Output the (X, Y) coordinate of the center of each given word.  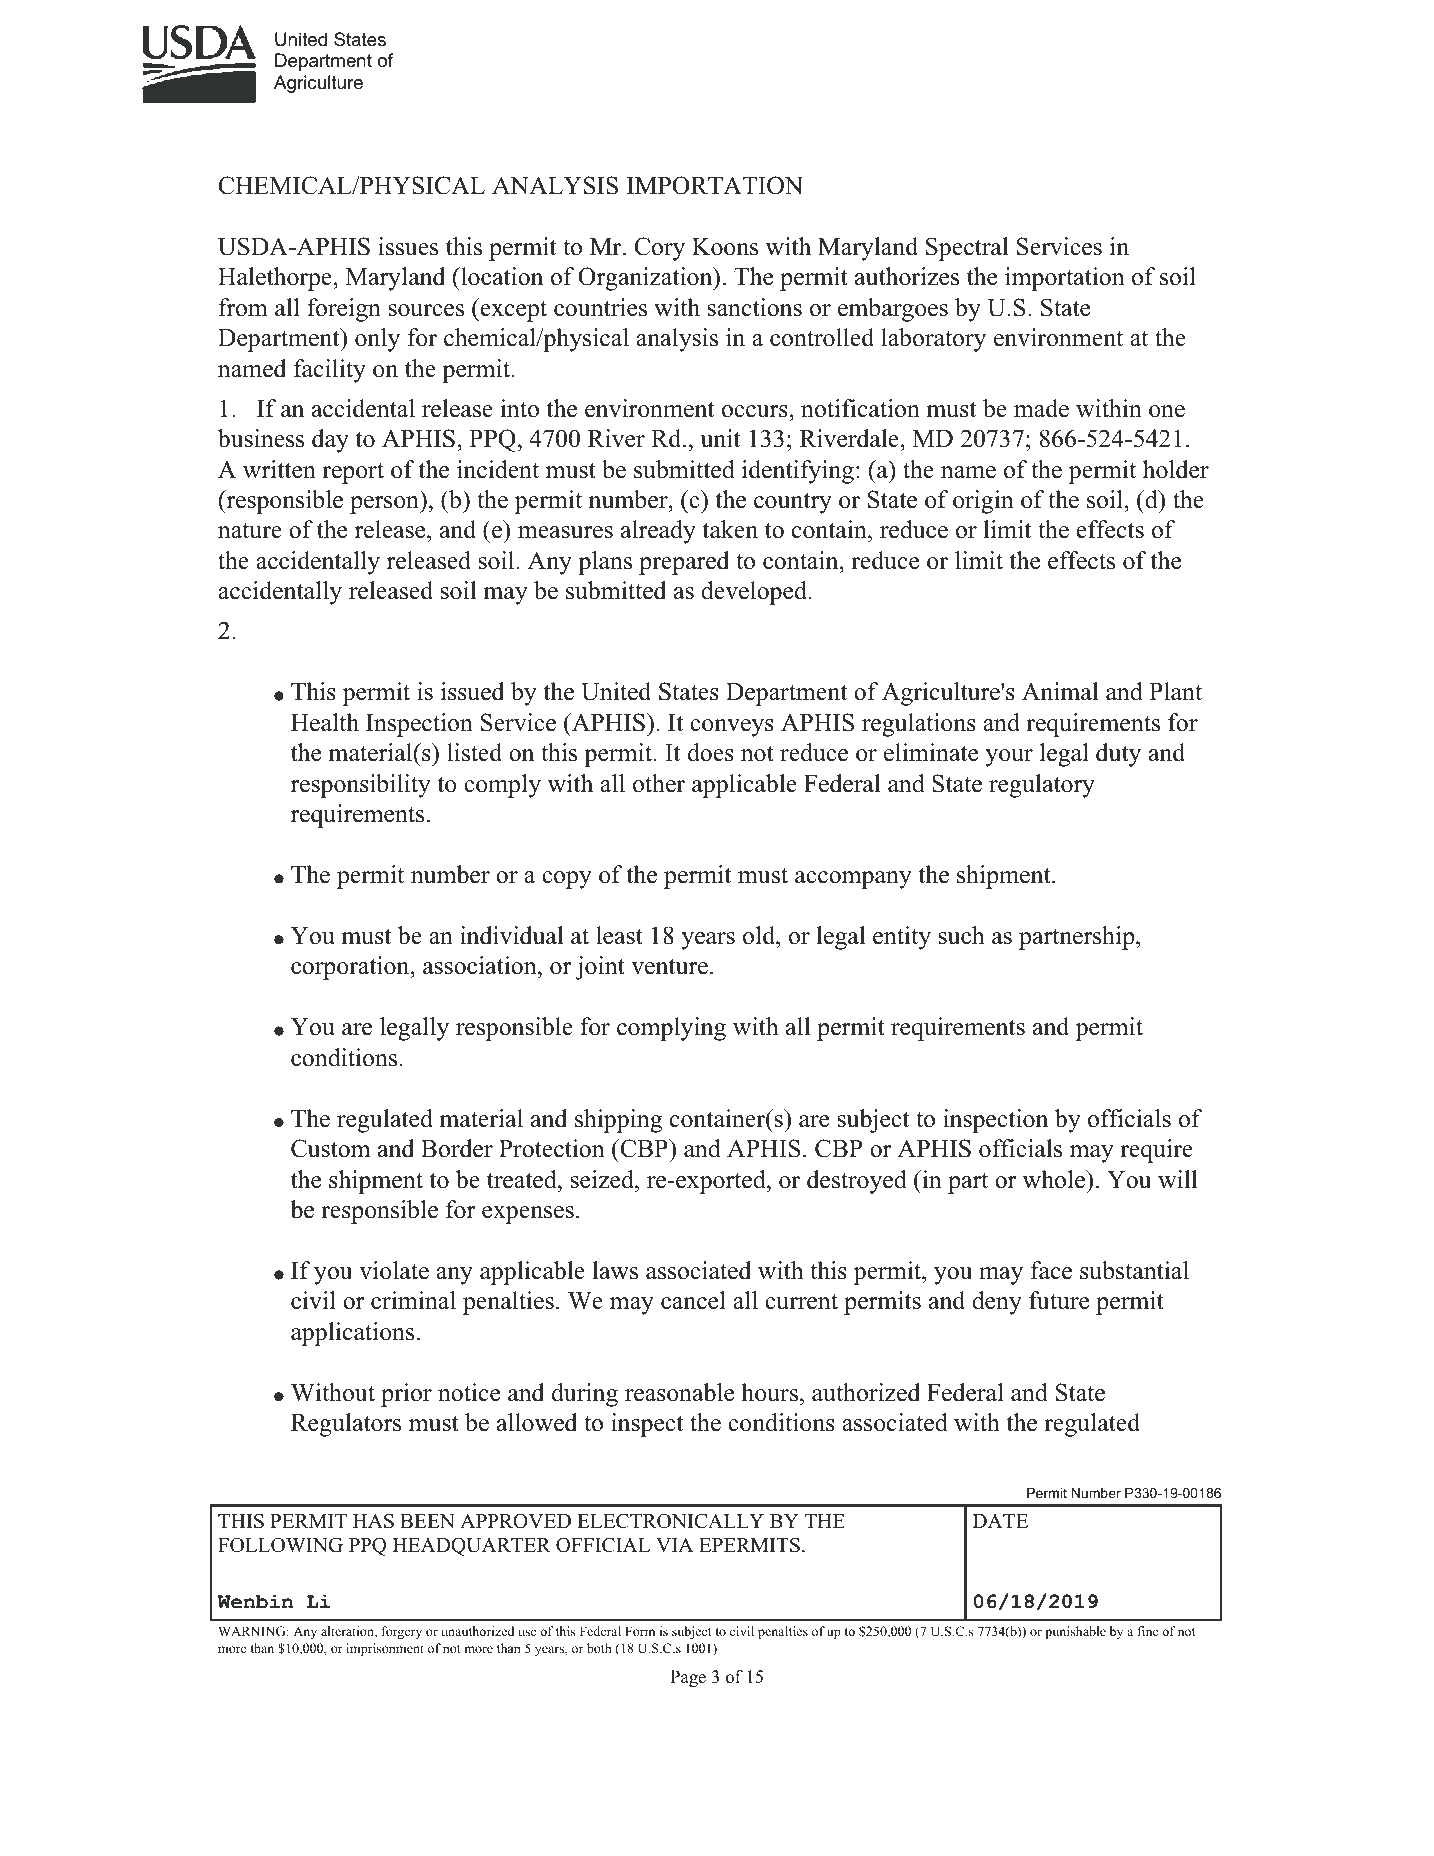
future (1059, 1300)
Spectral (967, 249)
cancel (693, 1300)
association (481, 967)
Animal (1060, 691)
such (961, 935)
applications (352, 1334)
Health (325, 722)
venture (669, 967)
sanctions (754, 307)
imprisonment (385, 1649)
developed (755, 593)
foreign (344, 310)
